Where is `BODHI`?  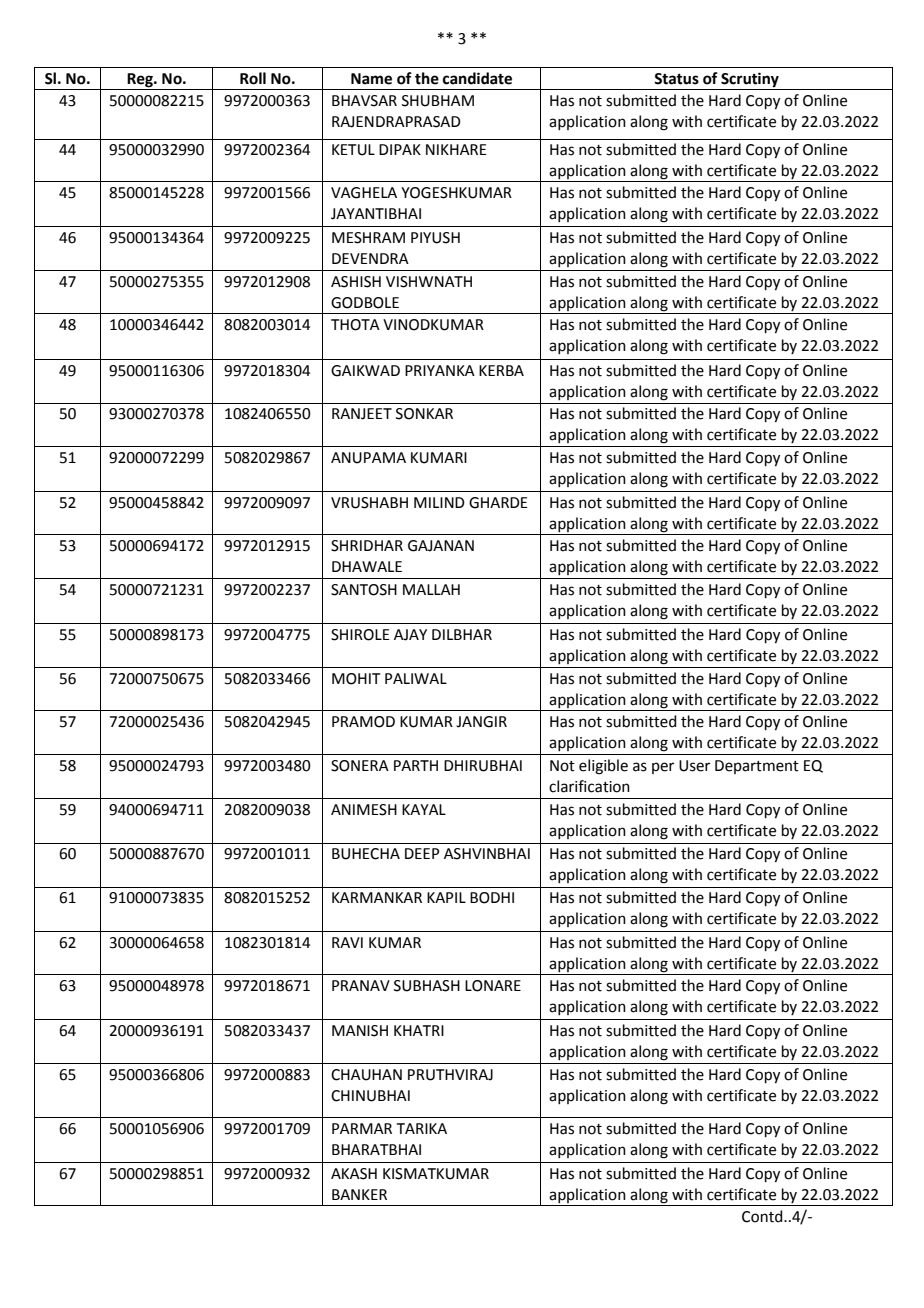 BODHI is located at coordinates (492, 898).
